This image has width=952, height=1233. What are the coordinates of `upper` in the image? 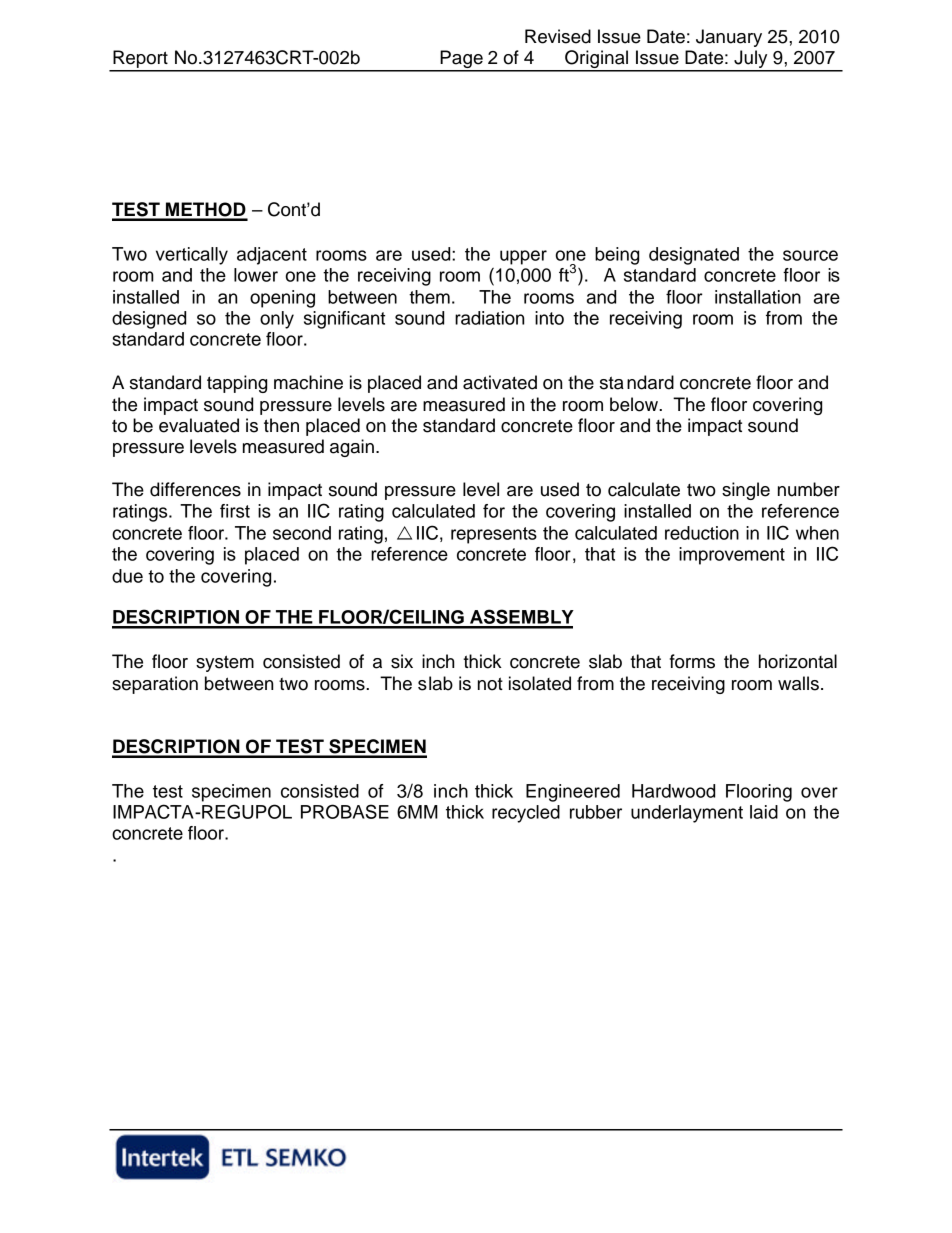 It's located at (523, 257).
